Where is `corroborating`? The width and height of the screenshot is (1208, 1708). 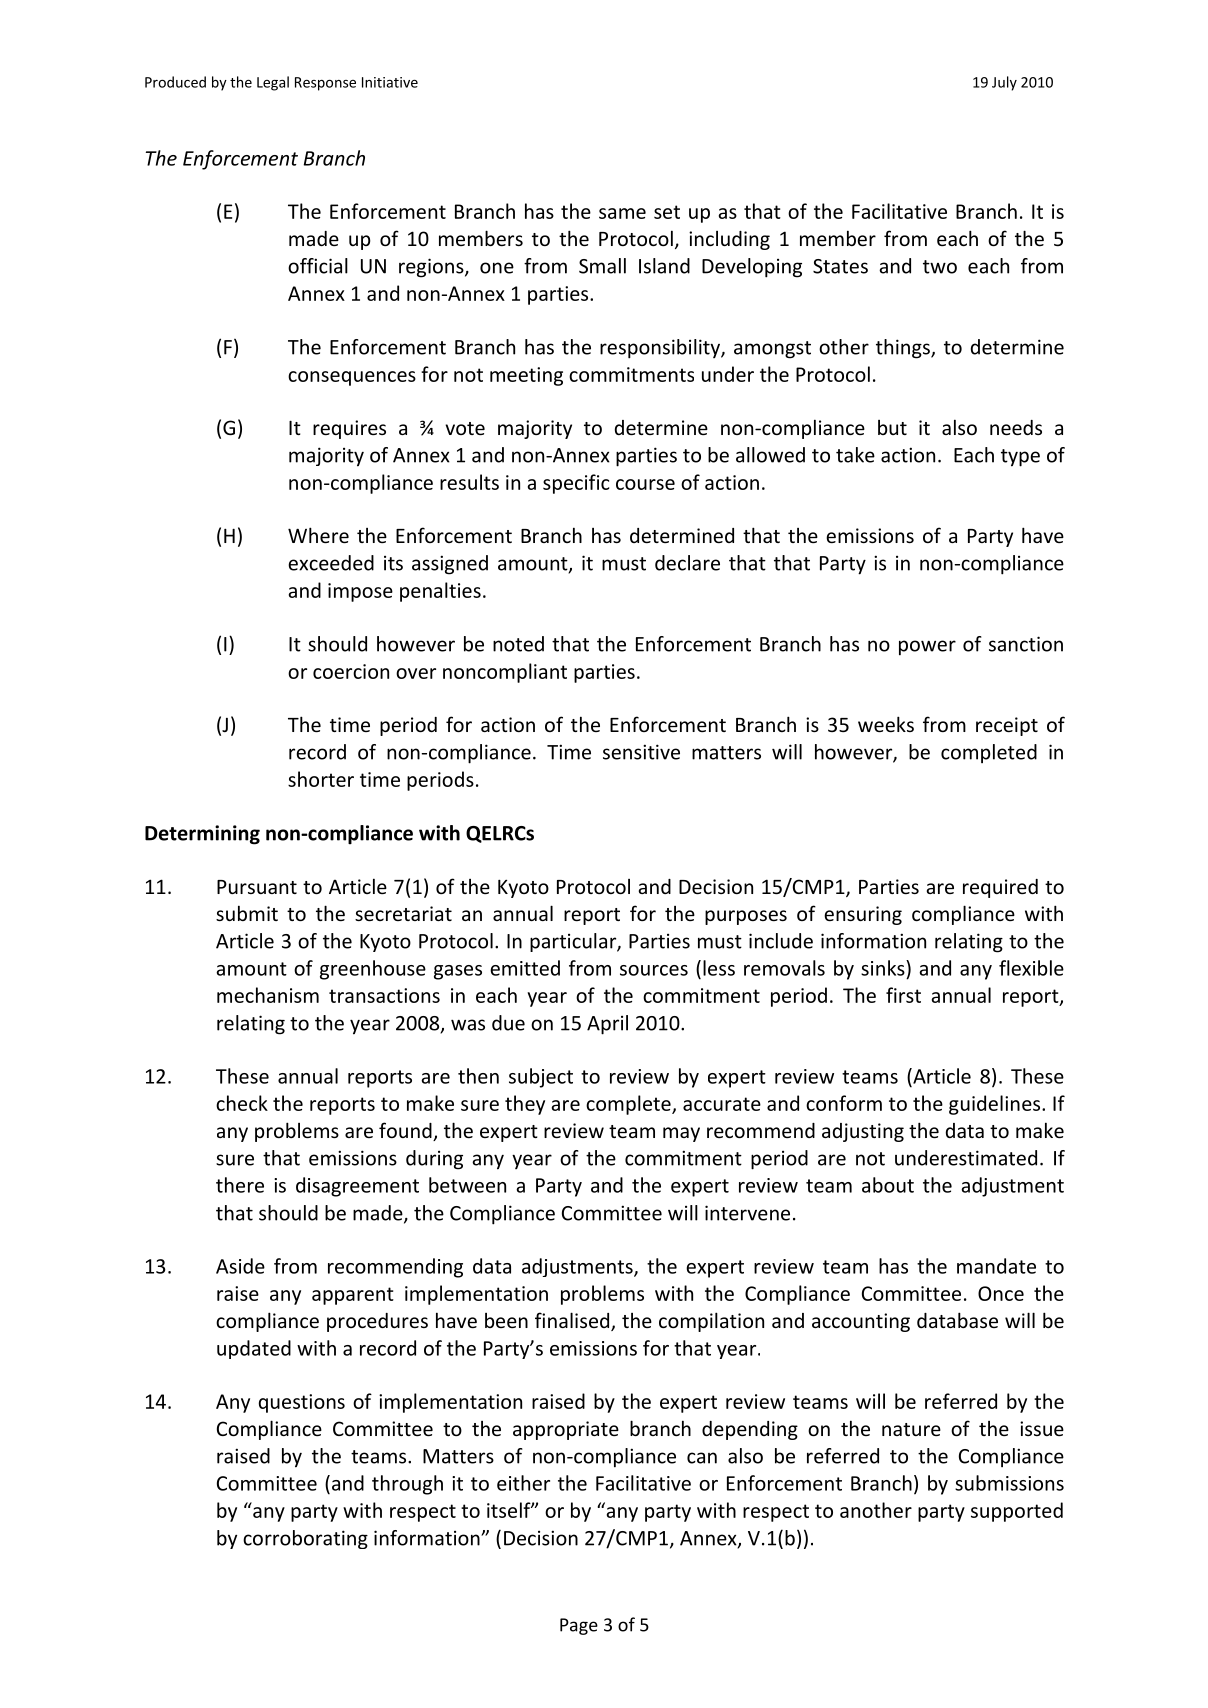
corroborating is located at coordinates (305, 1539).
